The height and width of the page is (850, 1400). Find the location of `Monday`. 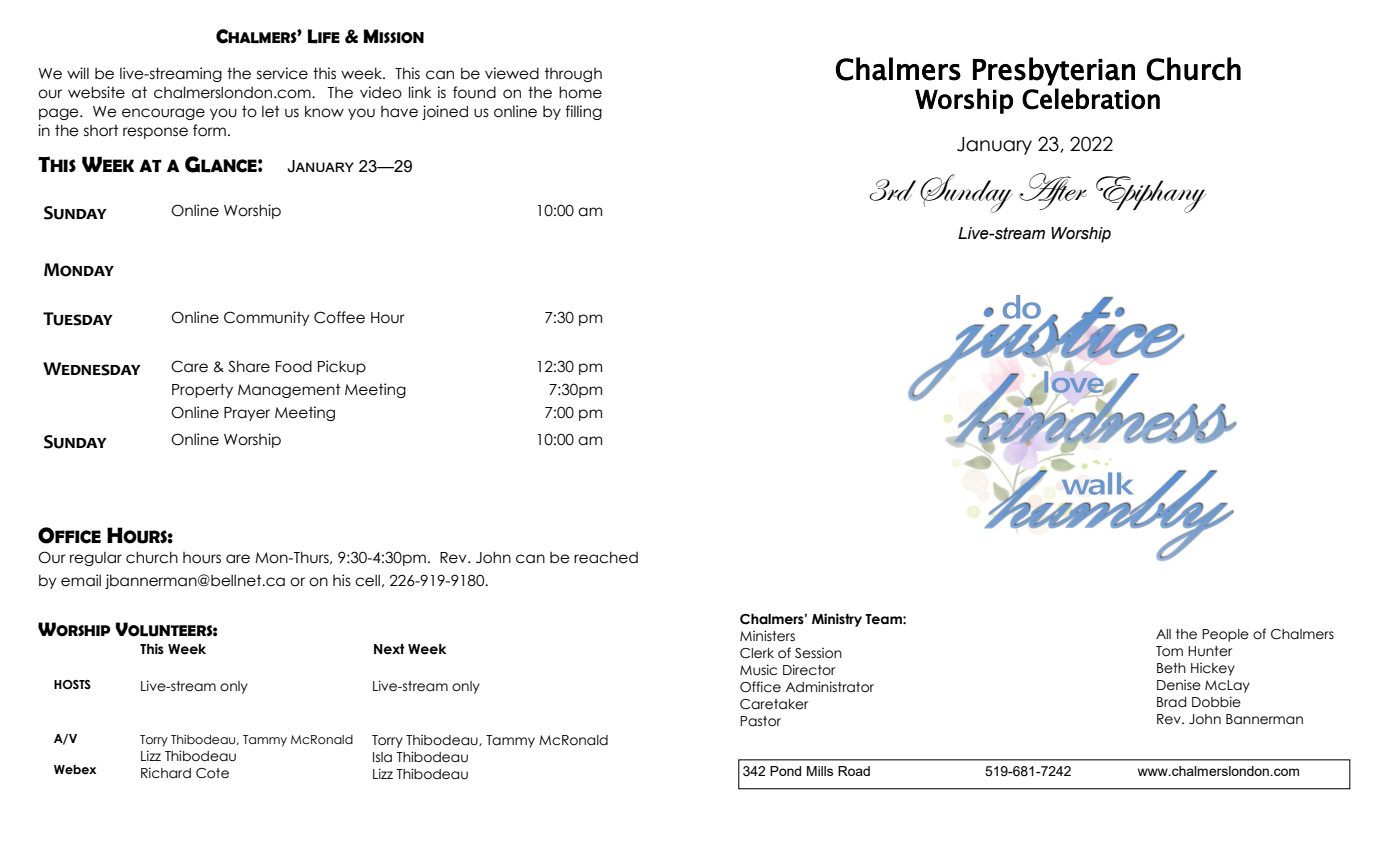

Monday is located at coordinates (79, 270).
